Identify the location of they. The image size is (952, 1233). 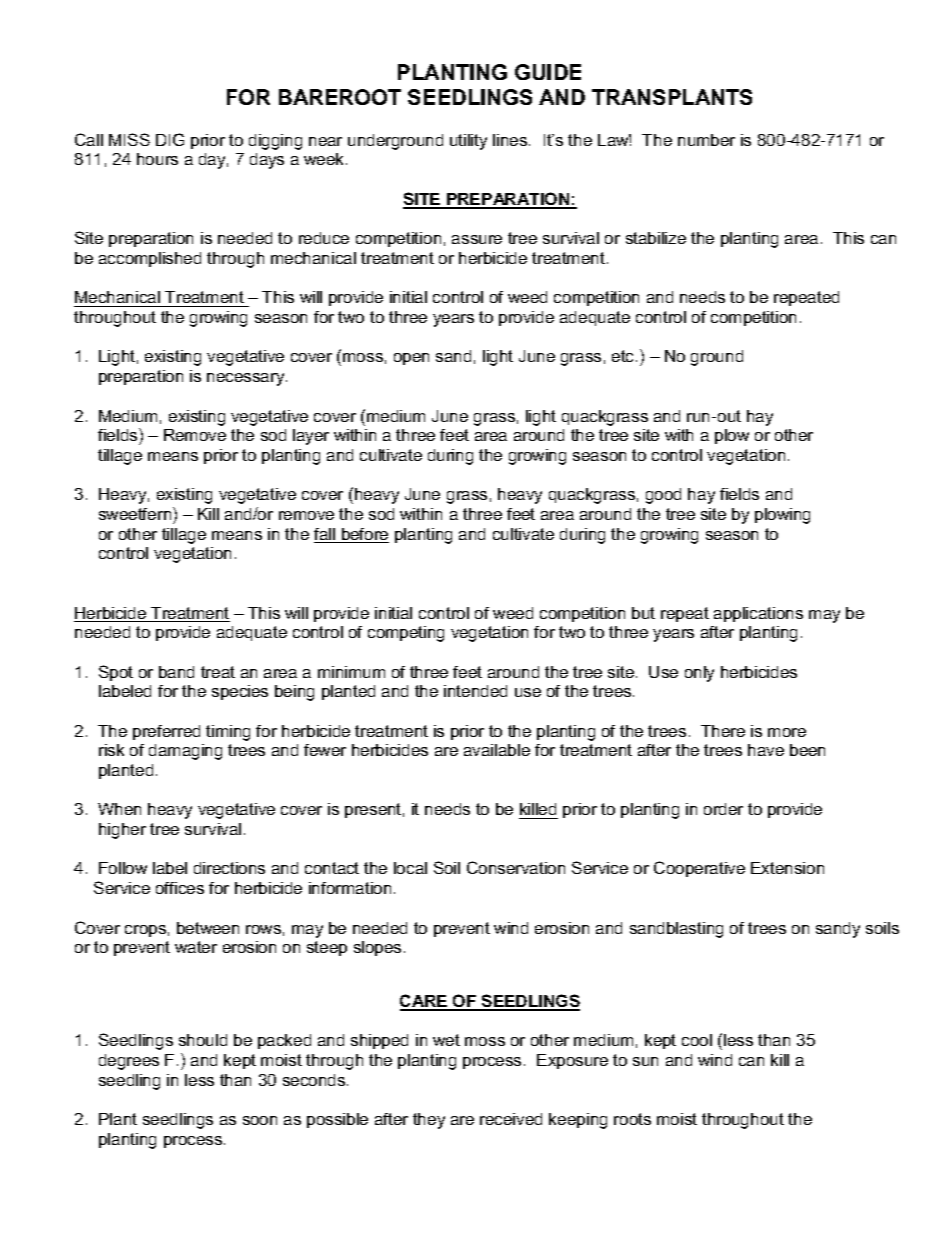
(429, 1121).
